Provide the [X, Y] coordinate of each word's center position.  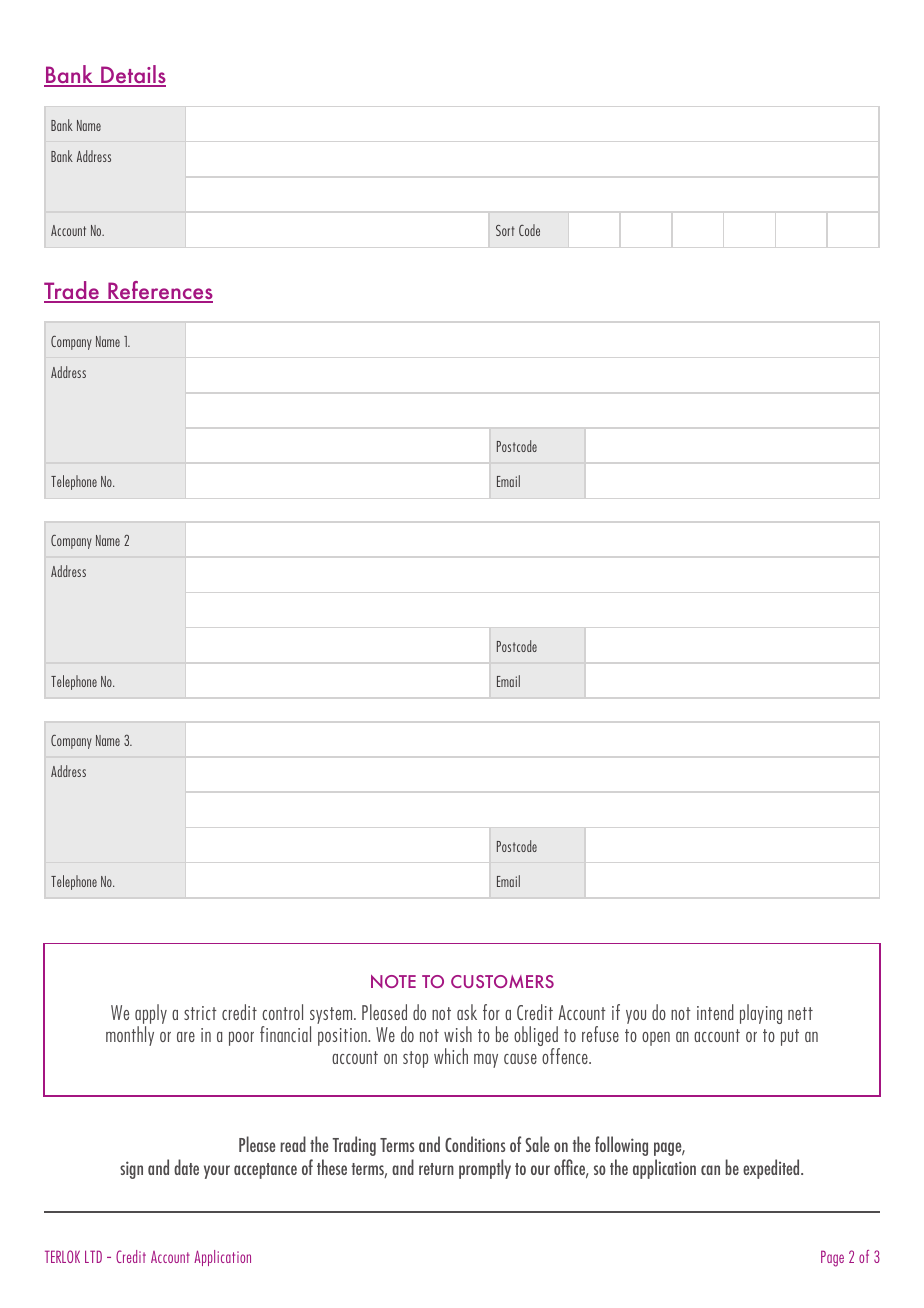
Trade [72, 292]
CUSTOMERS [502, 981]
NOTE [393, 981]
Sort [505, 230]
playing [761, 1014]
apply [151, 1014]
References [159, 292]
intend [715, 1012]
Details [132, 76]
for [491, 1012]
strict [200, 1013]
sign [131, 1170]
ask [467, 1012]
